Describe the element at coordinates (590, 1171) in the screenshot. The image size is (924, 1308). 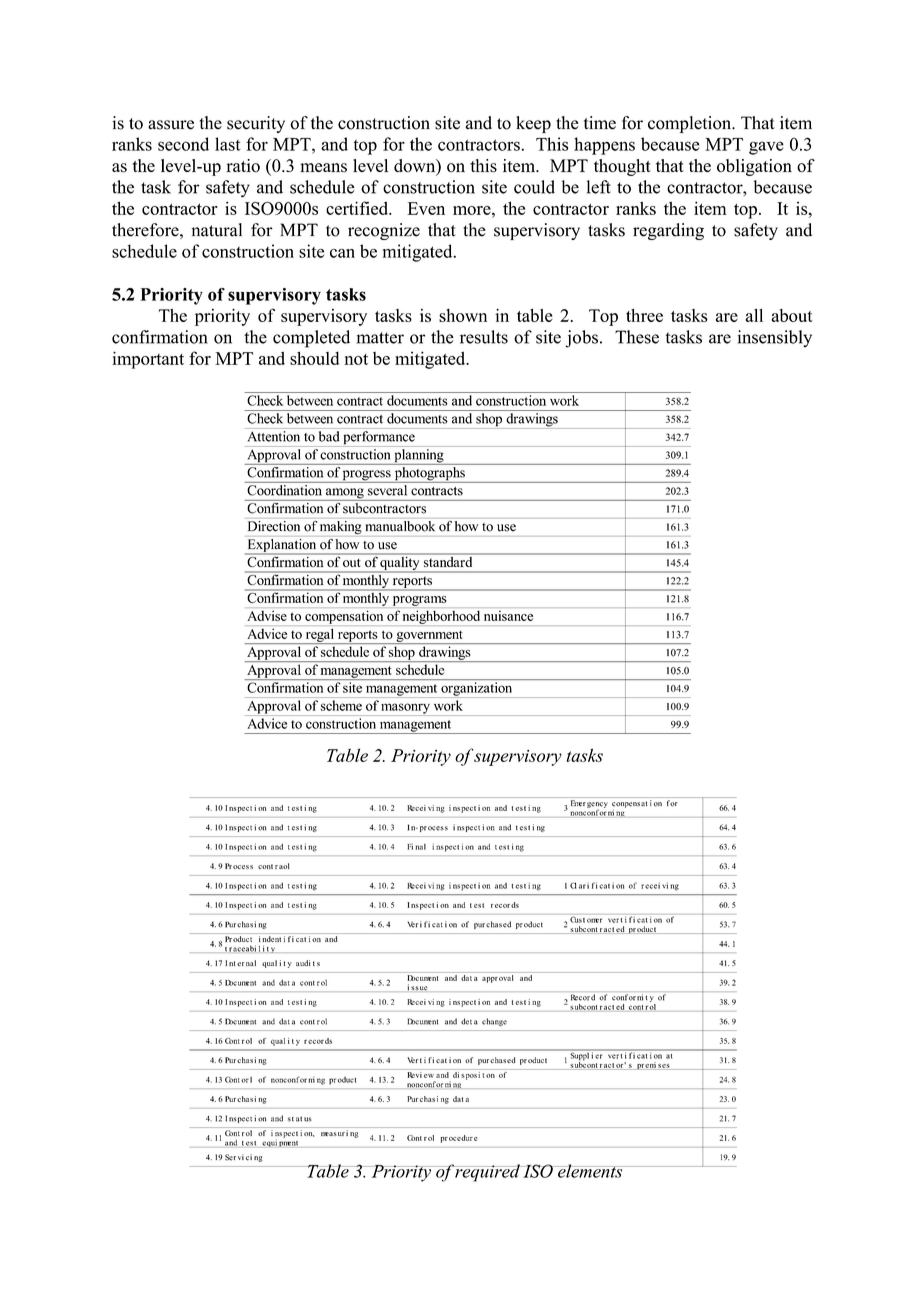
I see `elements` at that location.
